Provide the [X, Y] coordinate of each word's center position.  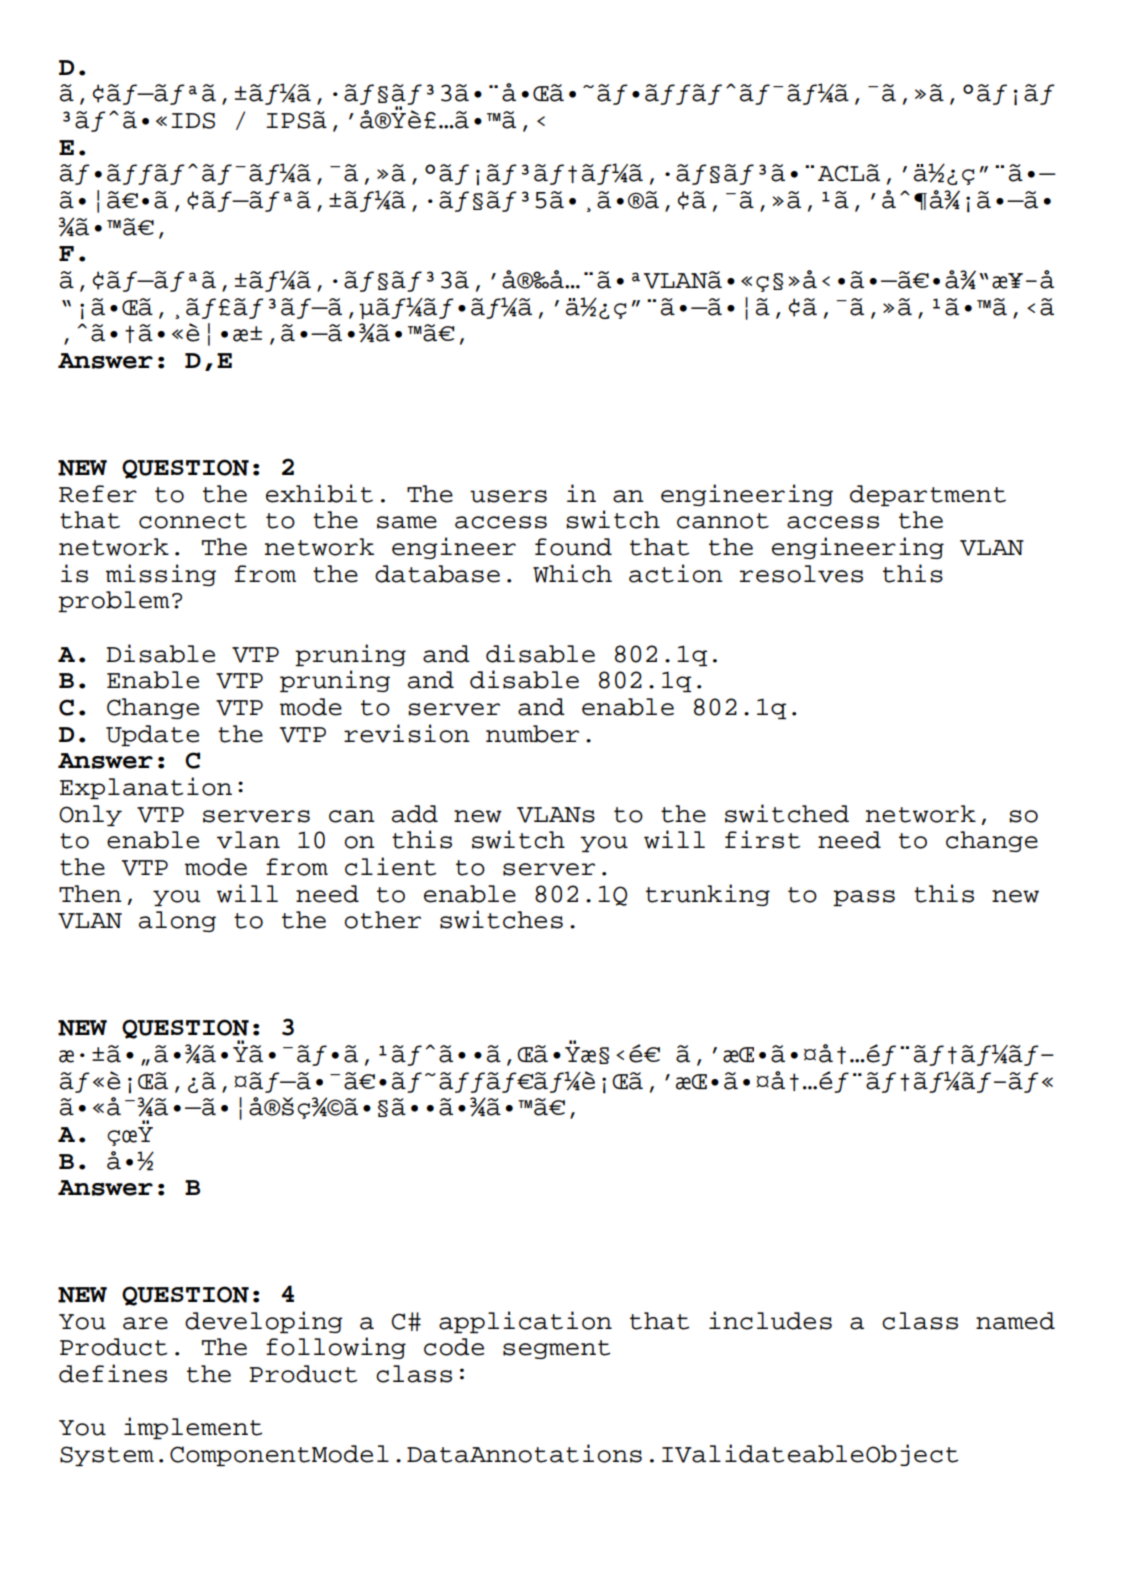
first [762, 839]
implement [193, 1428]
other [383, 920]
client [390, 866]
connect [193, 521]
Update [152, 735]
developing [264, 1322]
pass [864, 898]
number [532, 734]
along [177, 921]
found [573, 547]
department [928, 495]
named [1015, 1321]
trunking [708, 895]
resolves [801, 574]
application [525, 1322]
